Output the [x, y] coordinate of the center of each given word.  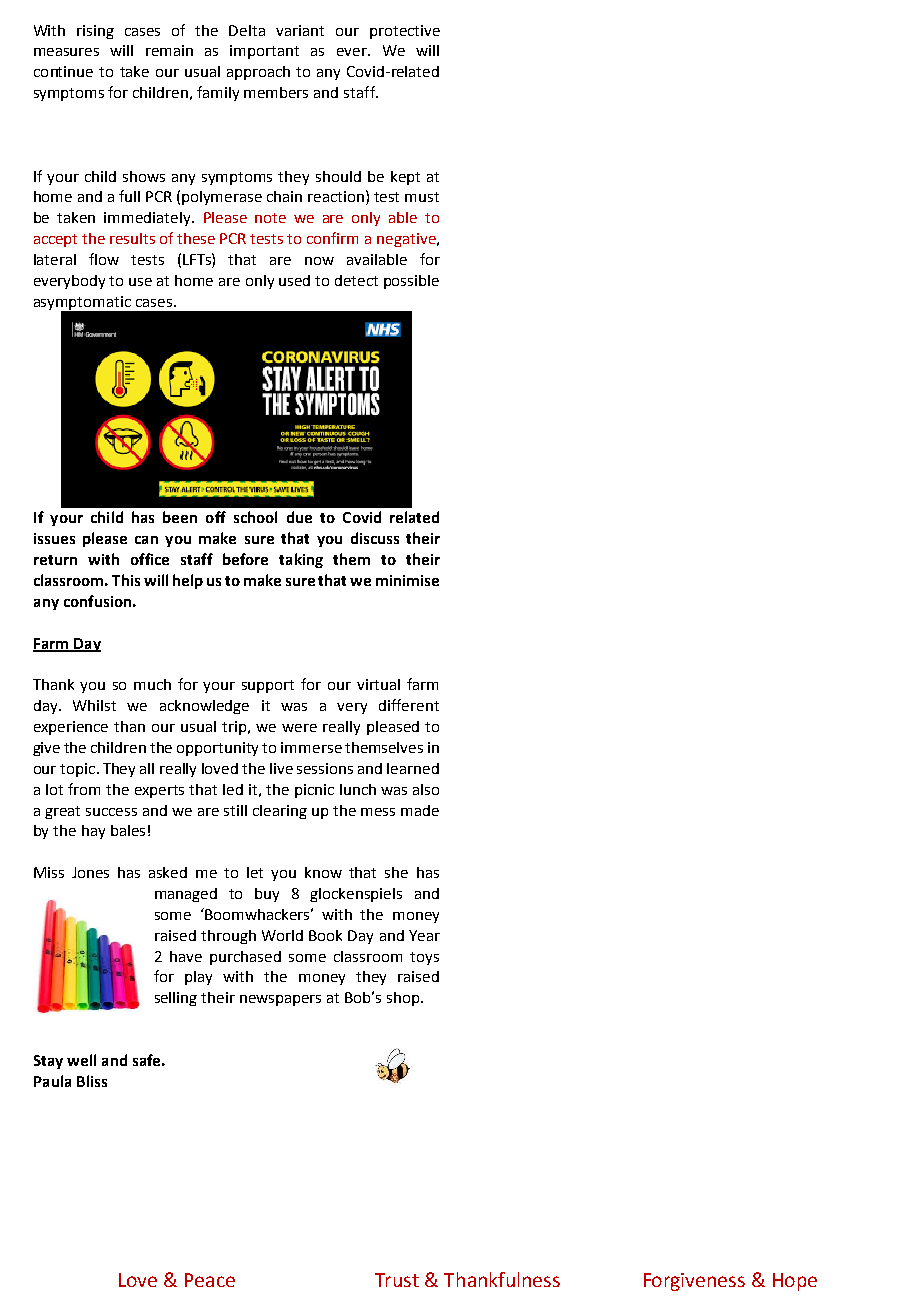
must [422, 197]
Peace [210, 1280]
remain [169, 50]
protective [405, 32]
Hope [795, 1282]
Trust [397, 1280]
